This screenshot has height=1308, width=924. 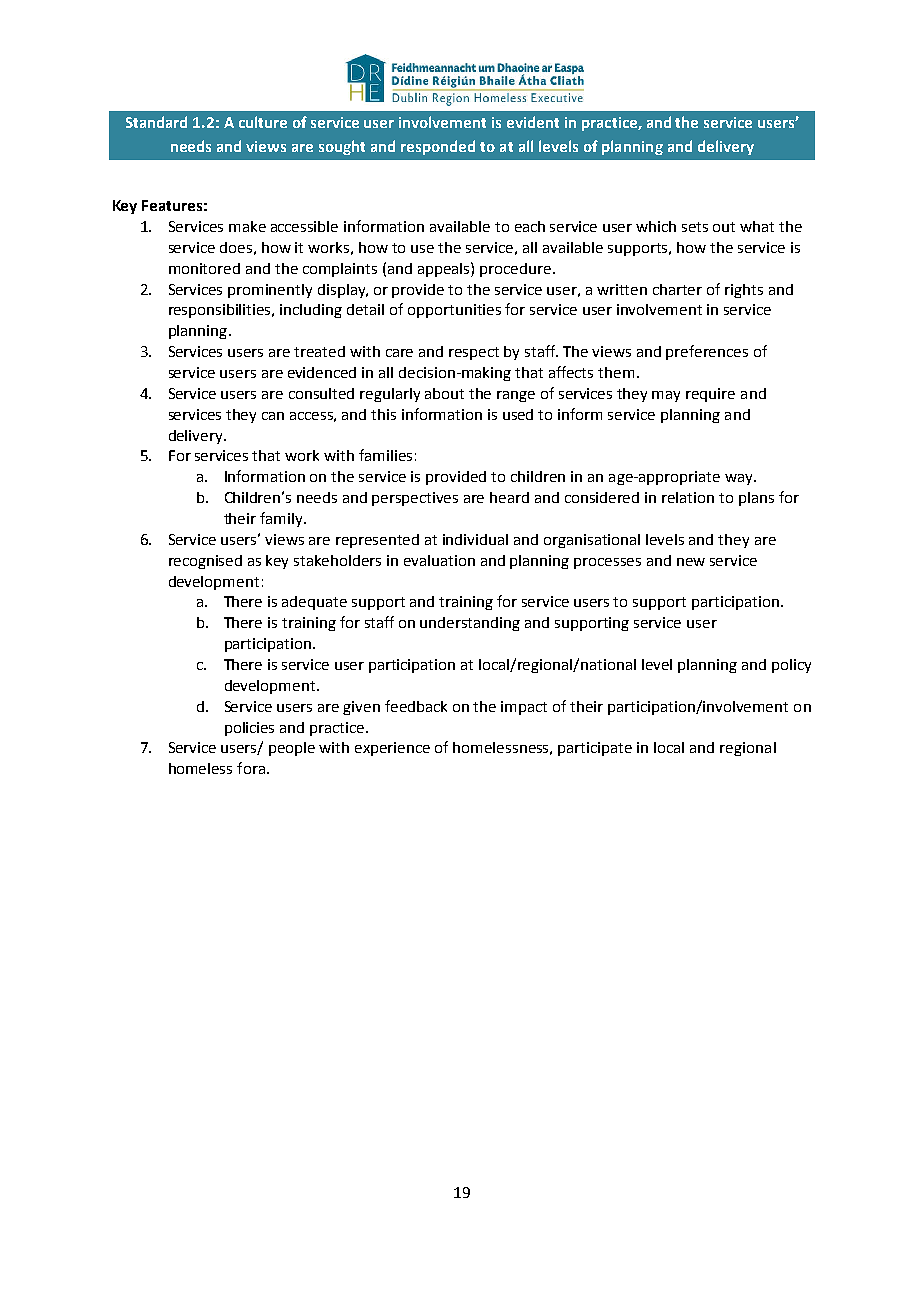 I want to click on responsibilities, so click(x=221, y=311).
